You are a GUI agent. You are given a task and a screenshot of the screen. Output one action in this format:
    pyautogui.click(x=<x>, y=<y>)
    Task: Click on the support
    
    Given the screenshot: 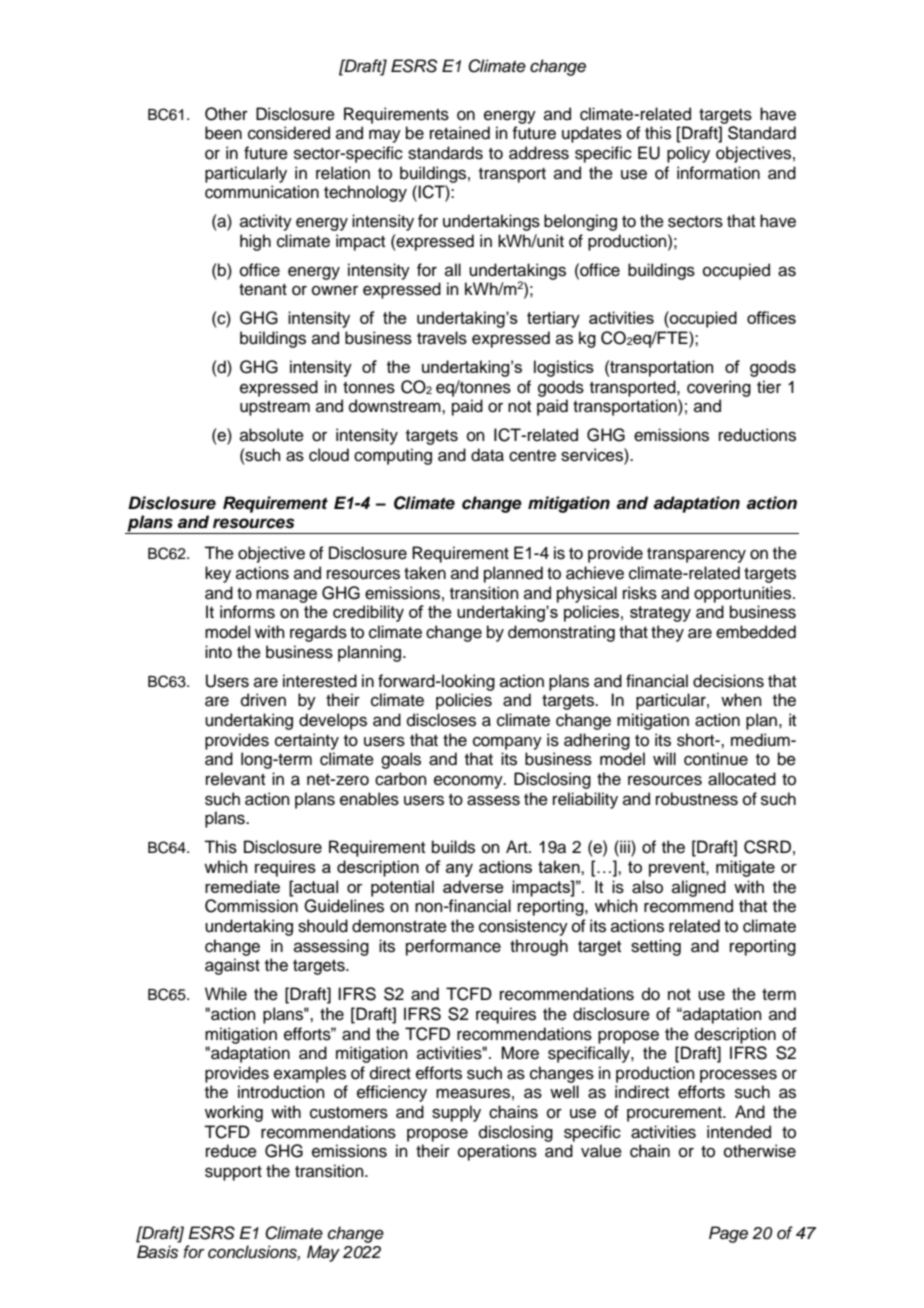 What is the action you would take?
    pyautogui.click(x=233, y=1173)
